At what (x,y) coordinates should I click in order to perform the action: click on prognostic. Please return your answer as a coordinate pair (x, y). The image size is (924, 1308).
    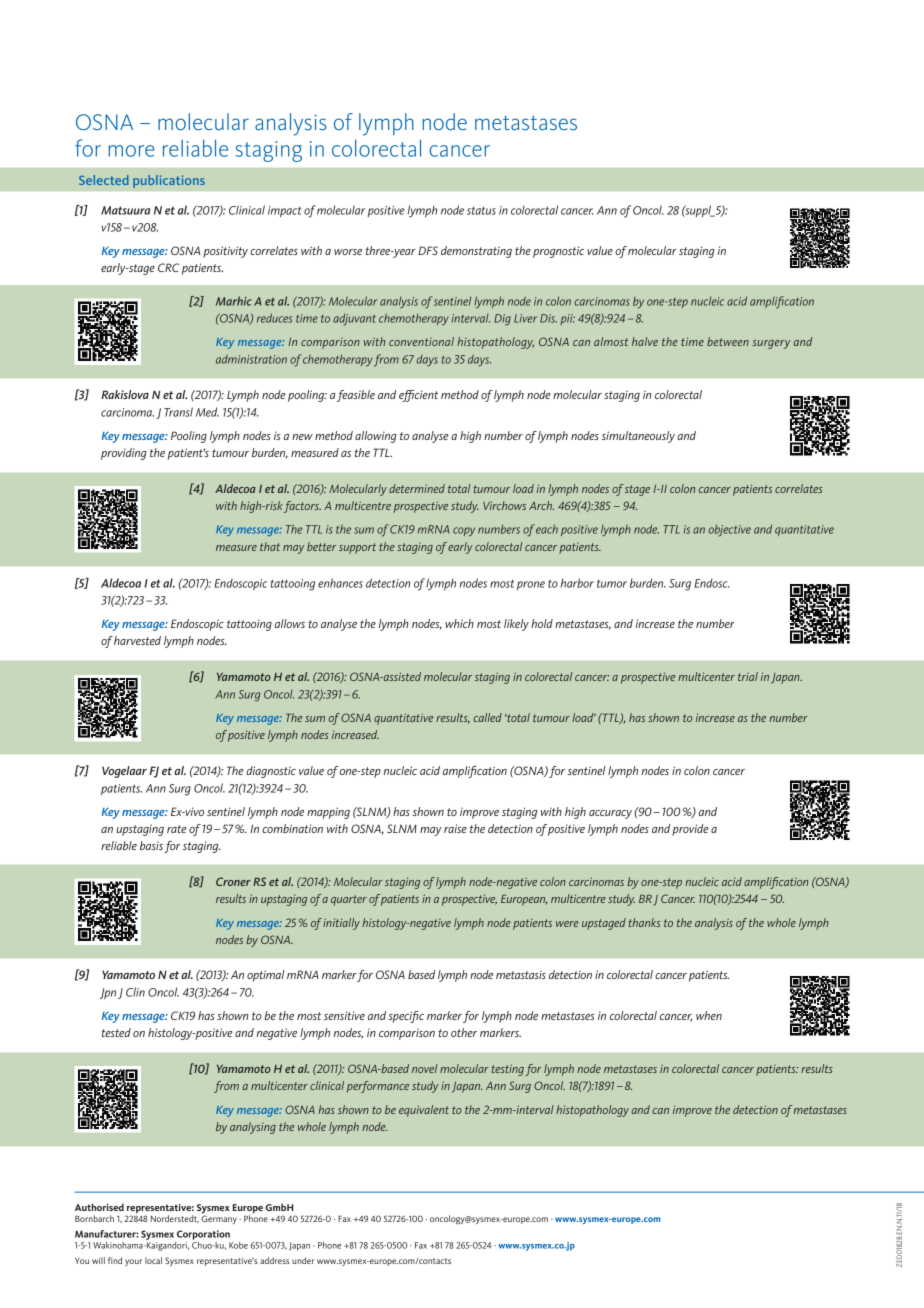
    Looking at the image, I should click on (558, 252).
